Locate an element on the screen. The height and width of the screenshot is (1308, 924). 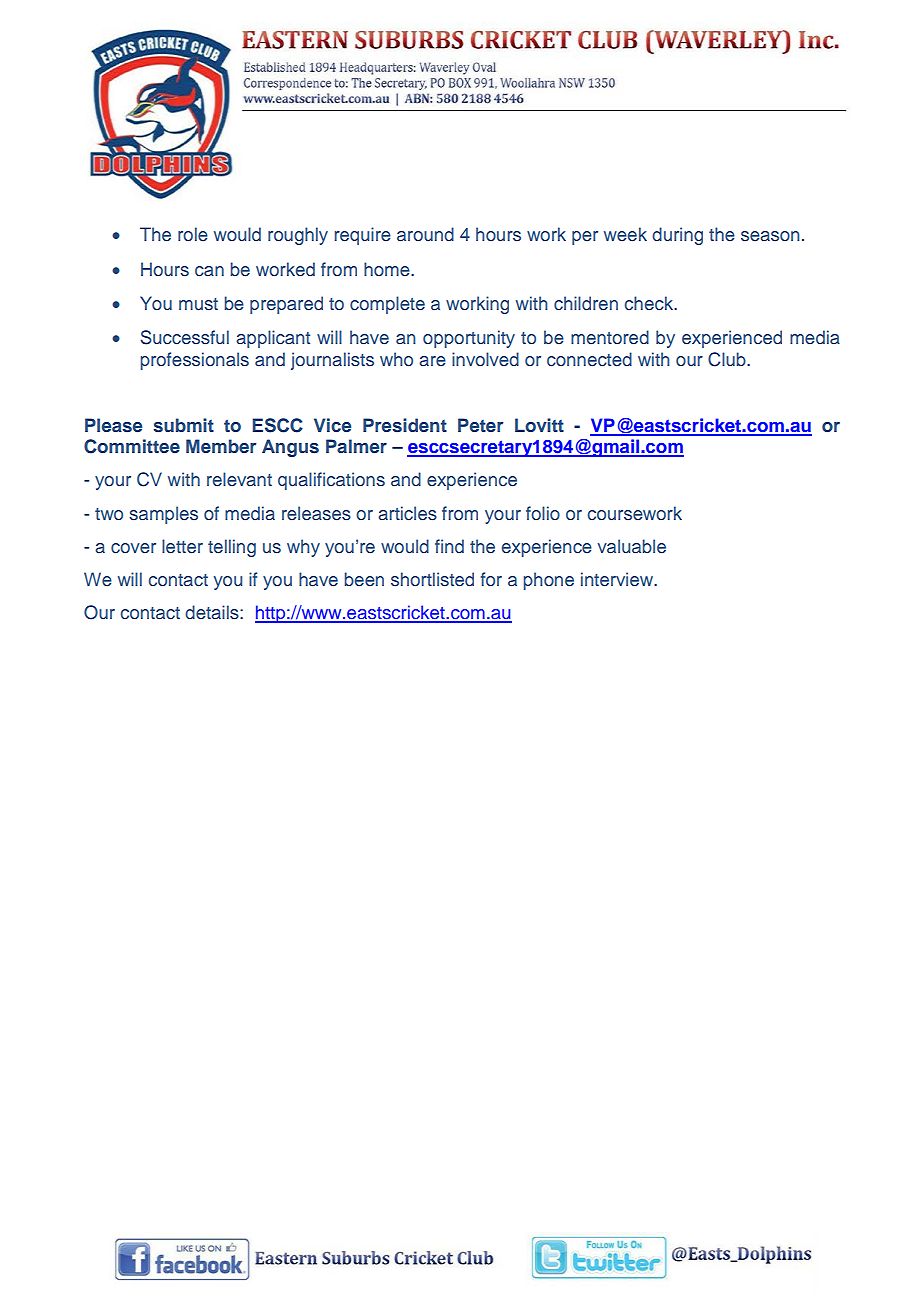
folio is located at coordinates (543, 513).
